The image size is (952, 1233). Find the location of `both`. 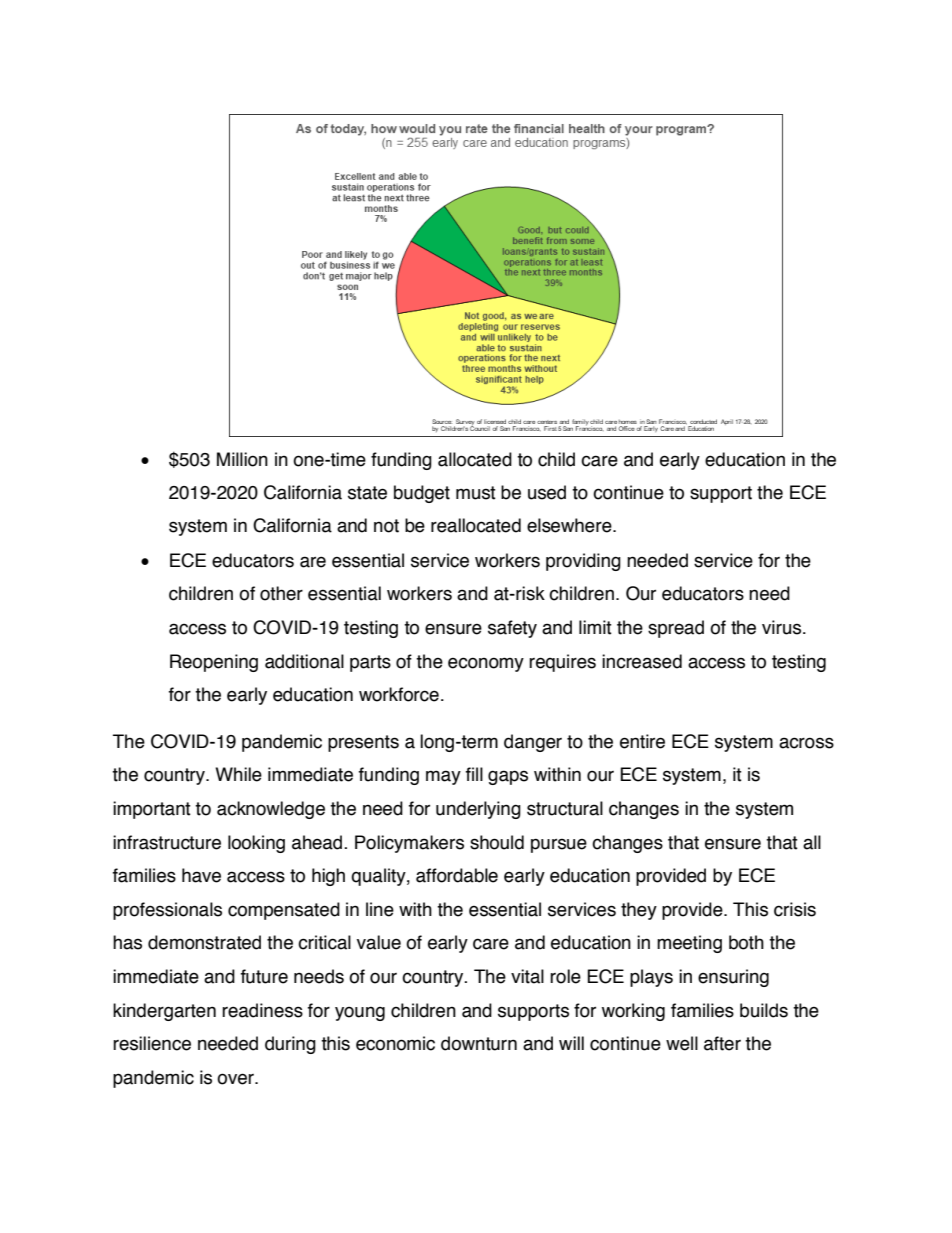

both is located at coordinates (746, 942).
